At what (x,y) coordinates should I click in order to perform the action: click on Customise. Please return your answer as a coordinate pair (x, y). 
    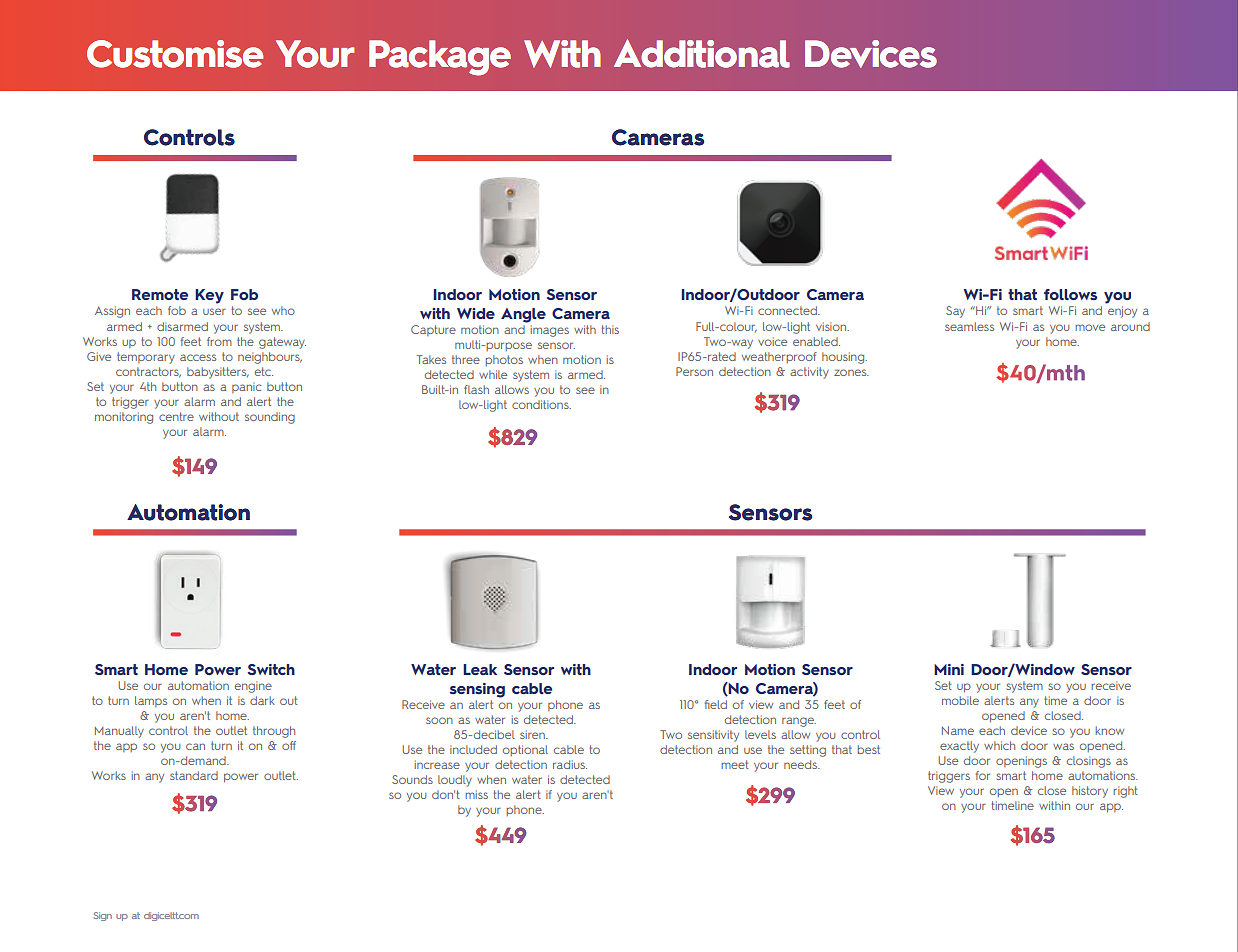
    Looking at the image, I should click on (175, 54).
